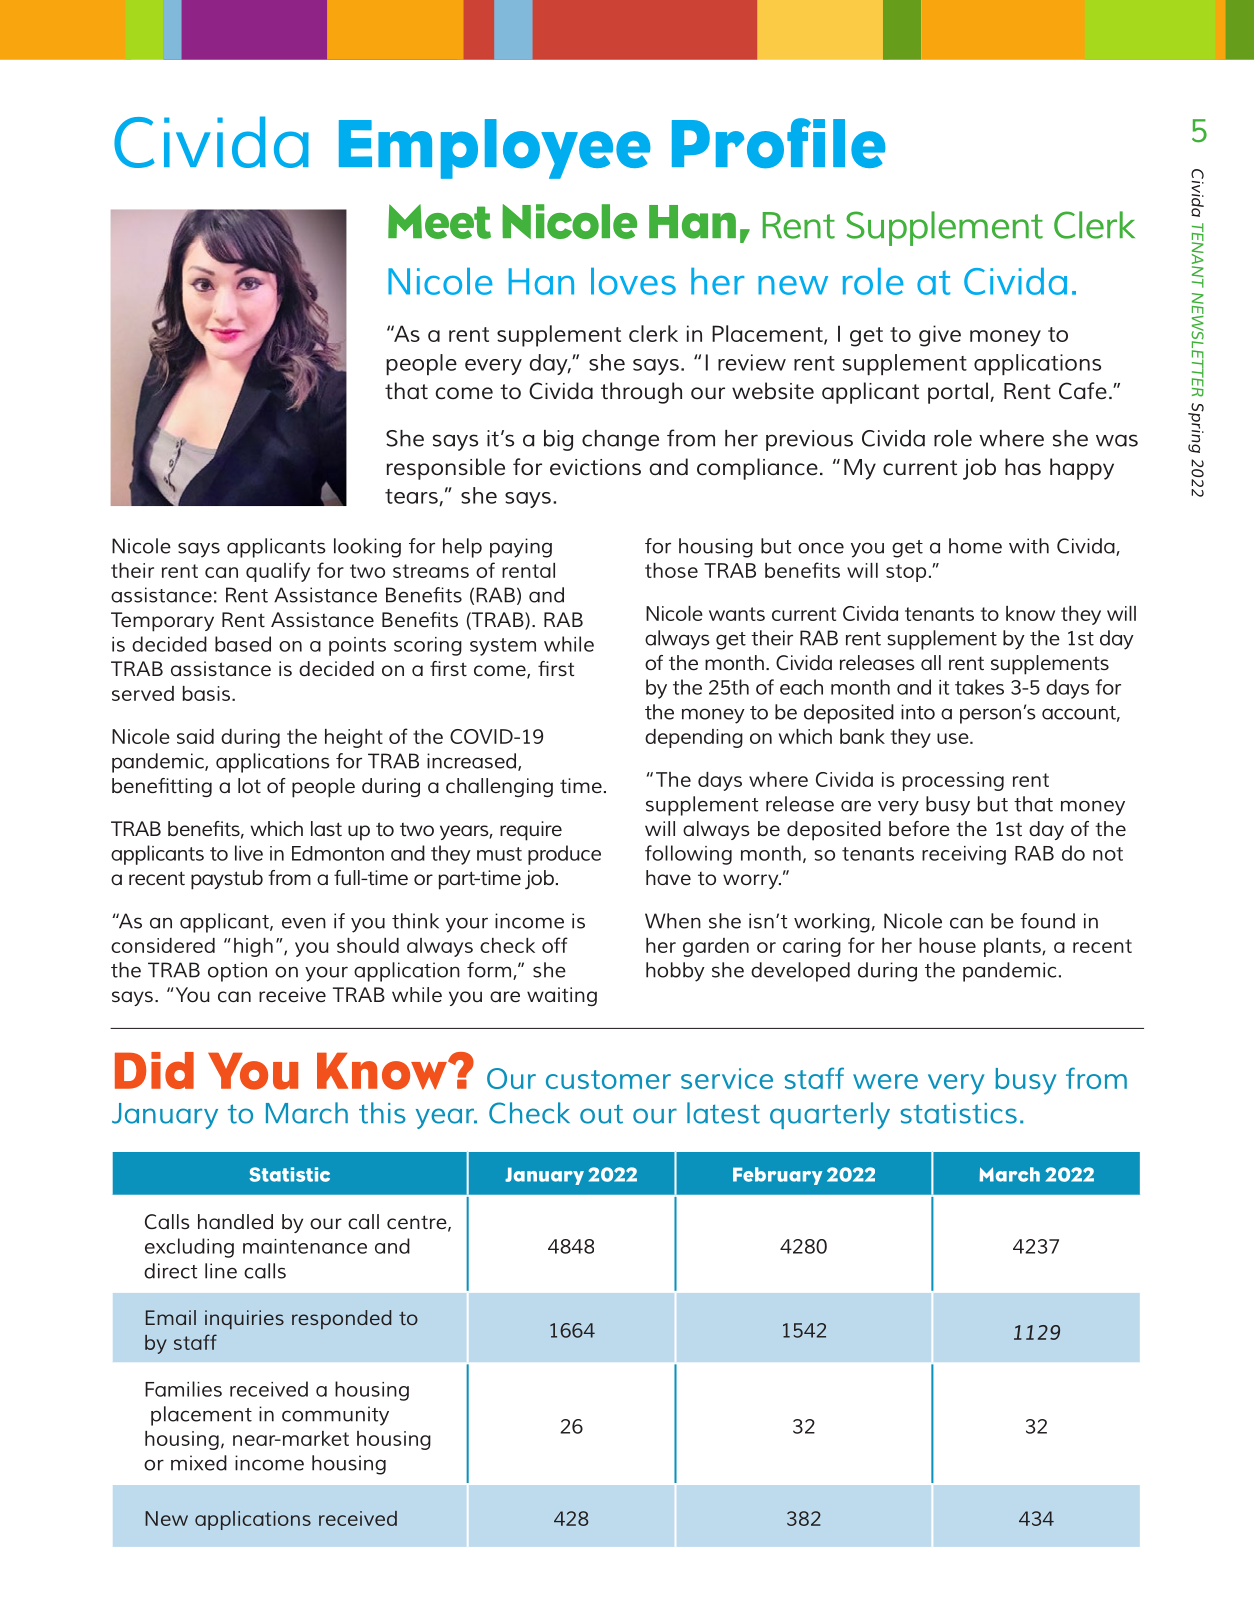 This screenshot has height=1623, width=1254. Describe the element at coordinates (494, 149) in the screenshot. I see `Employee` at that location.
